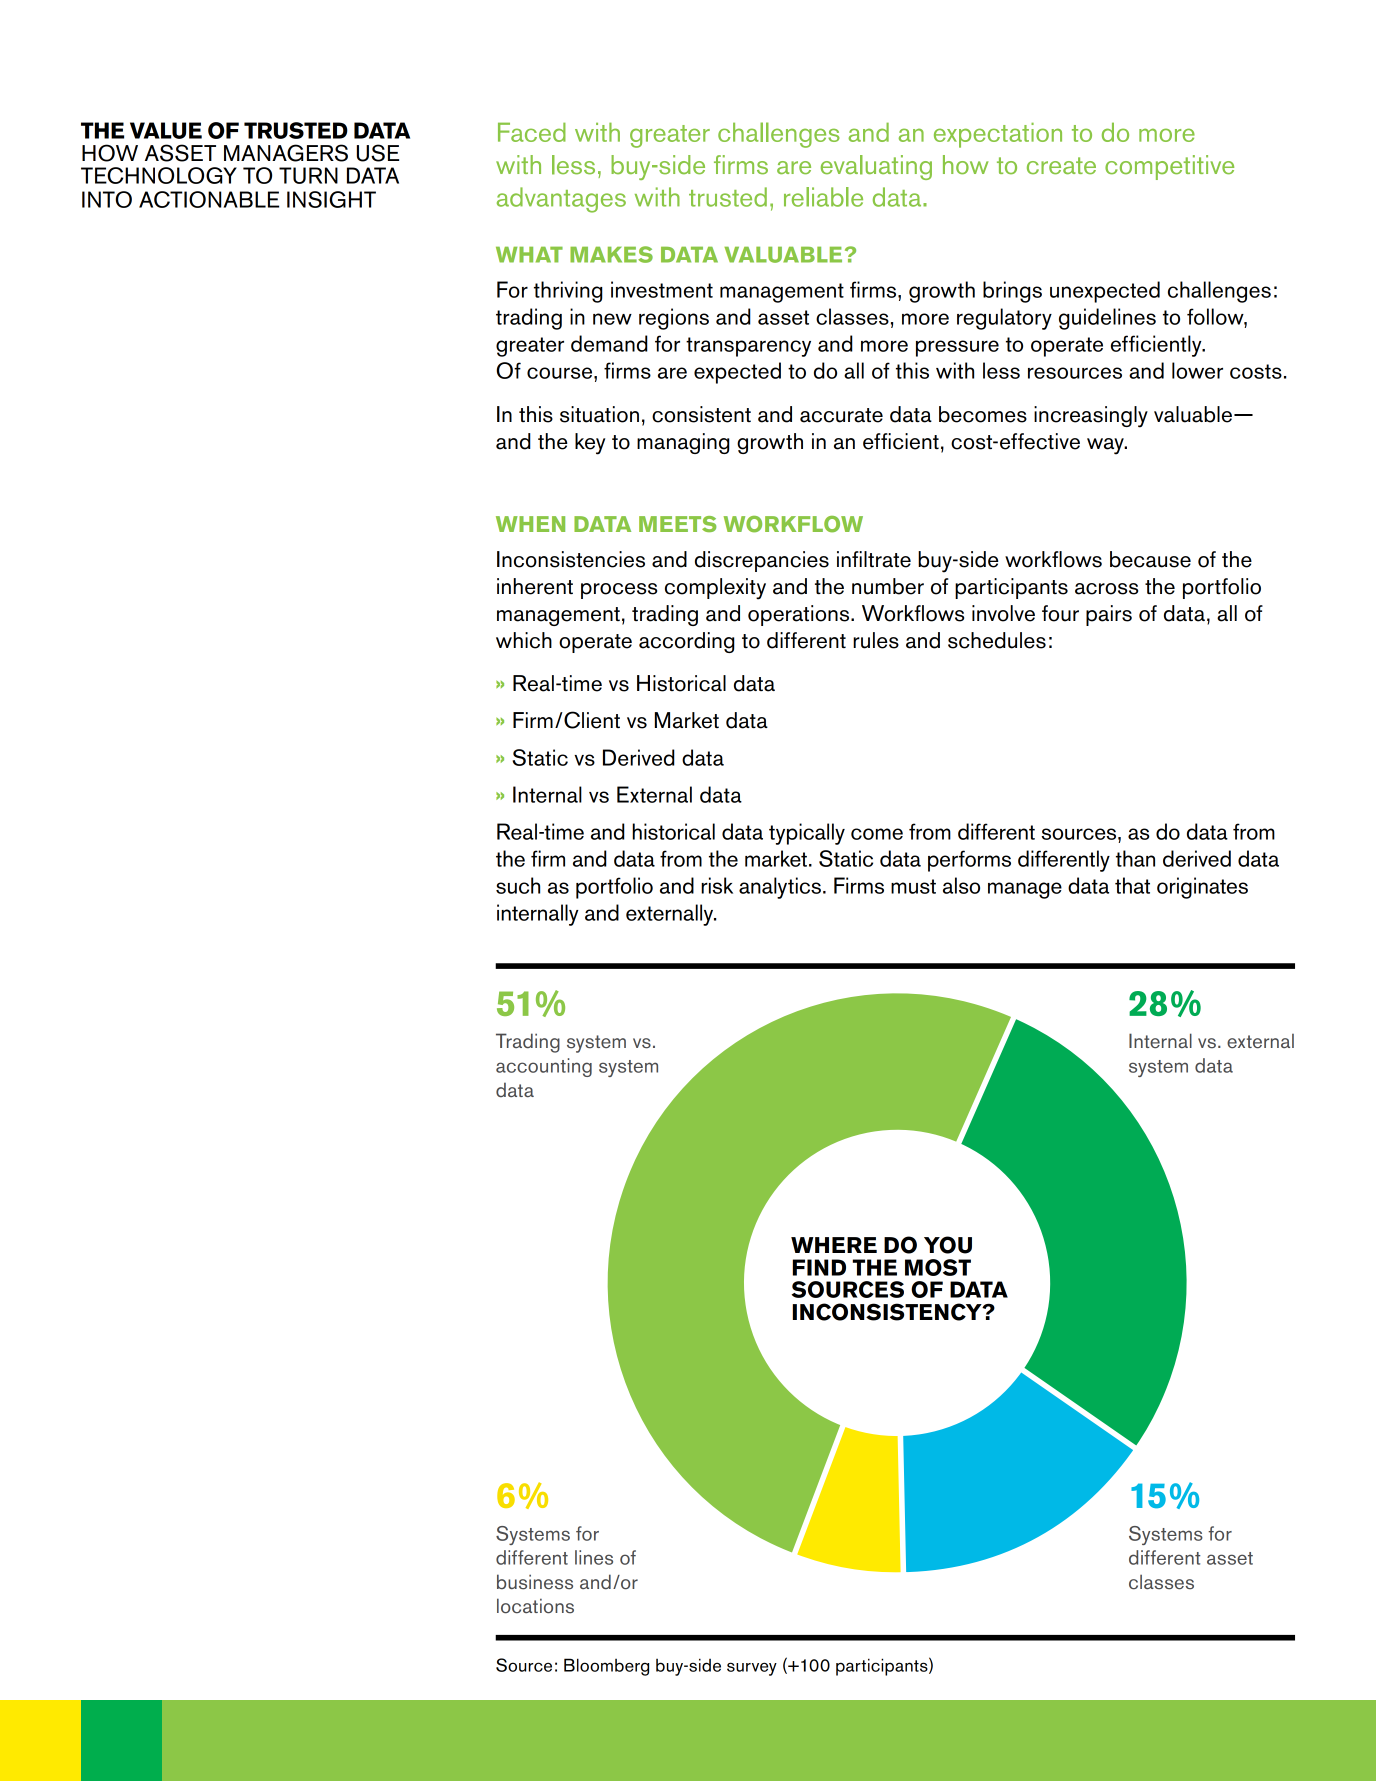 The image size is (1376, 1781). I want to click on advantages, so click(561, 200).
